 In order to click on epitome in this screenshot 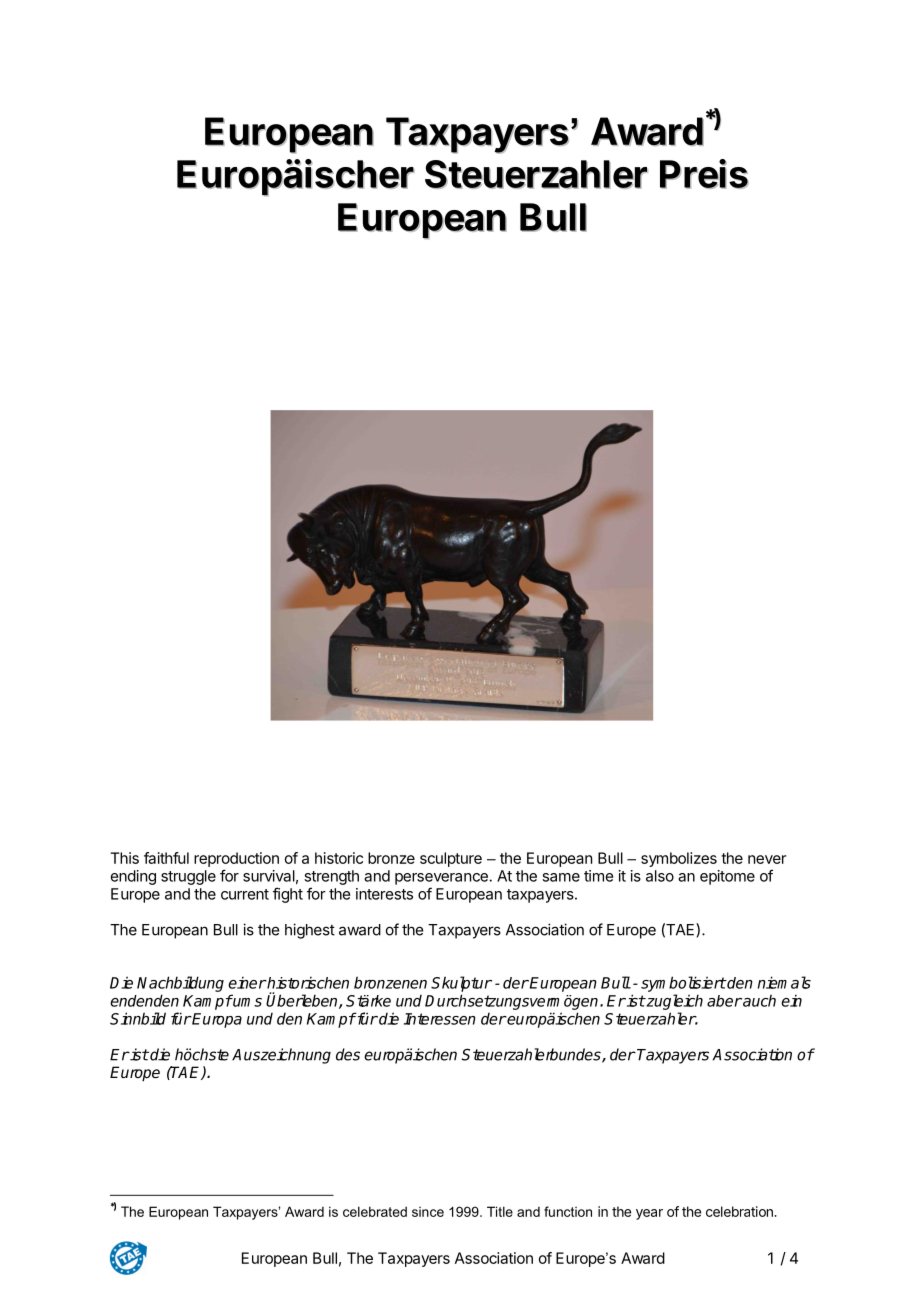, I will do `click(727, 877)`.
